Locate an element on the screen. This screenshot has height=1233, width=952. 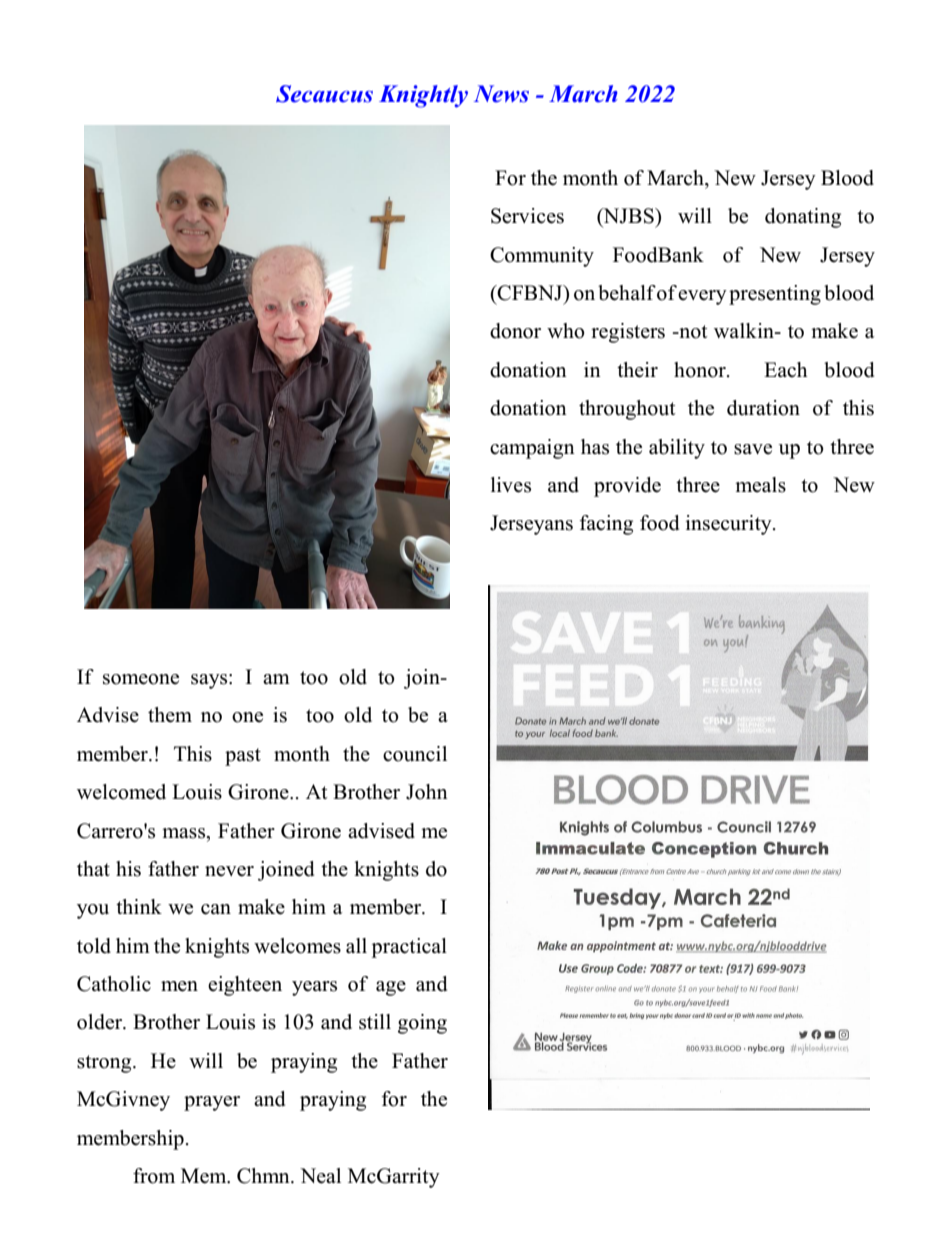
insecurity is located at coordinates (730, 525).
